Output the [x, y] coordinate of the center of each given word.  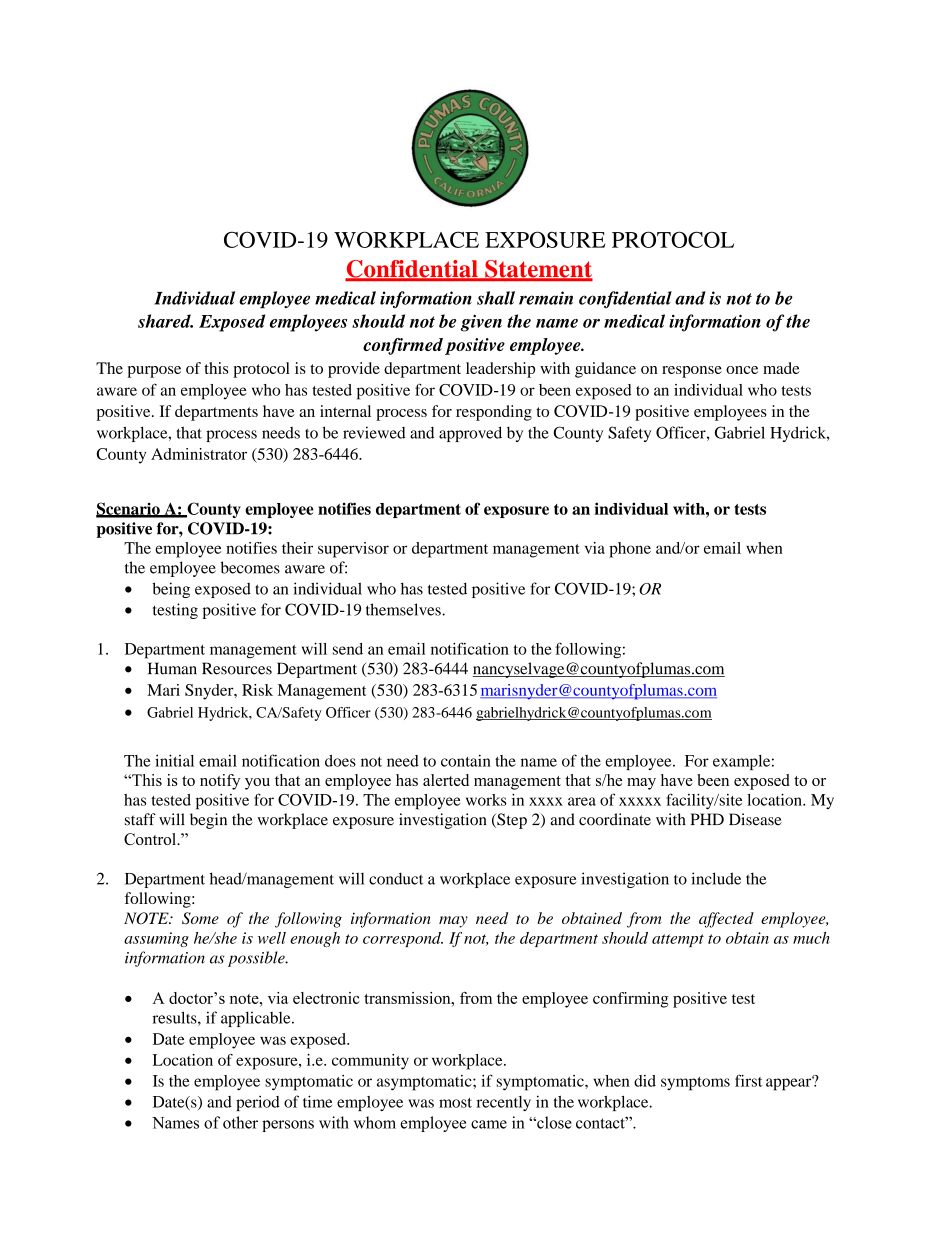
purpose [154, 372]
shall [496, 298]
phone [630, 550]
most [455, 1103]
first [748, 1080]
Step [511, 821]
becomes [250, 567]
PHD [707, 819]
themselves [404, 609]
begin [208, 821]
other [240, 1122]
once [742, 370]
